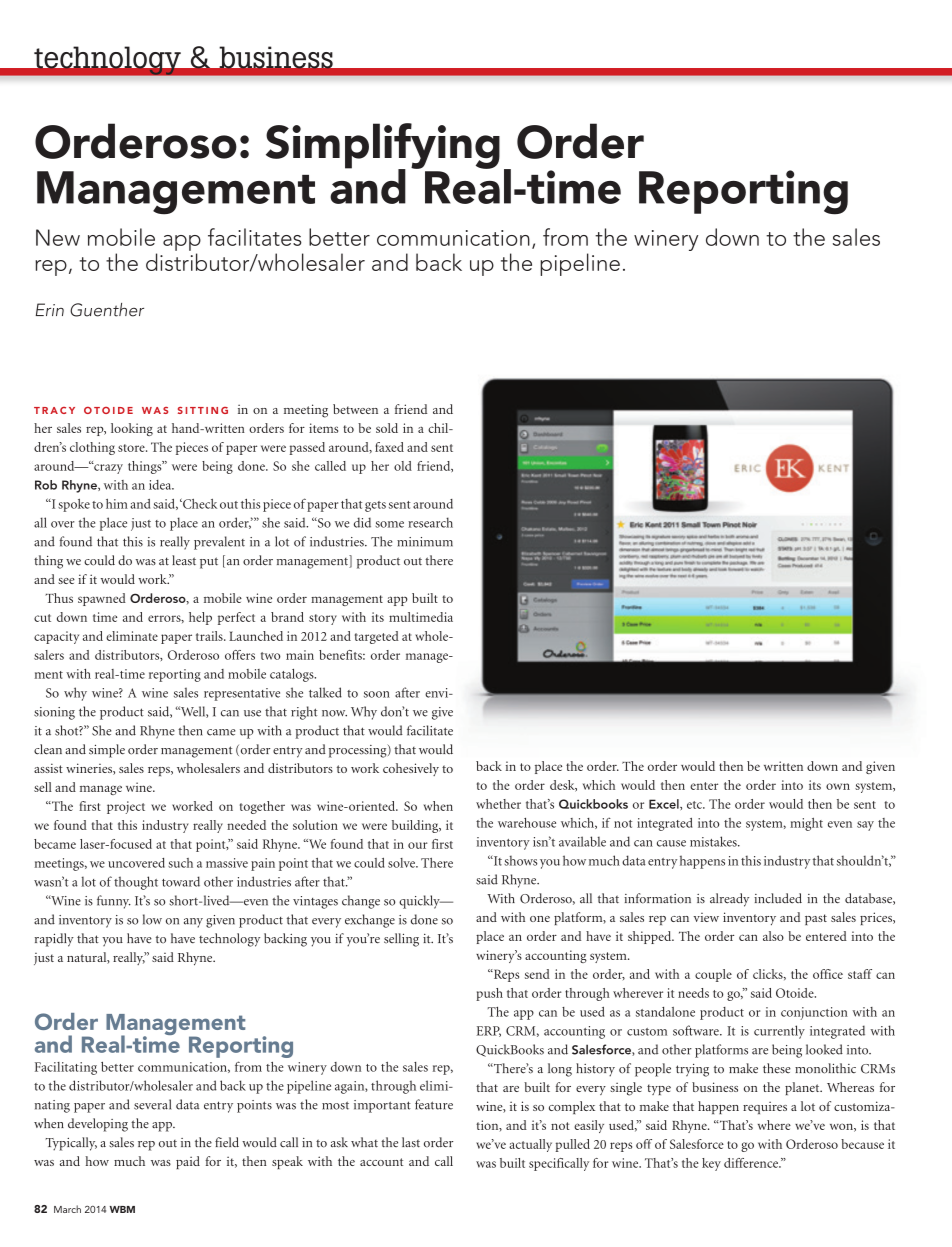 The width and height of the screenshot is (952, 1247). I want to click on minimum, so click(425, 542).
